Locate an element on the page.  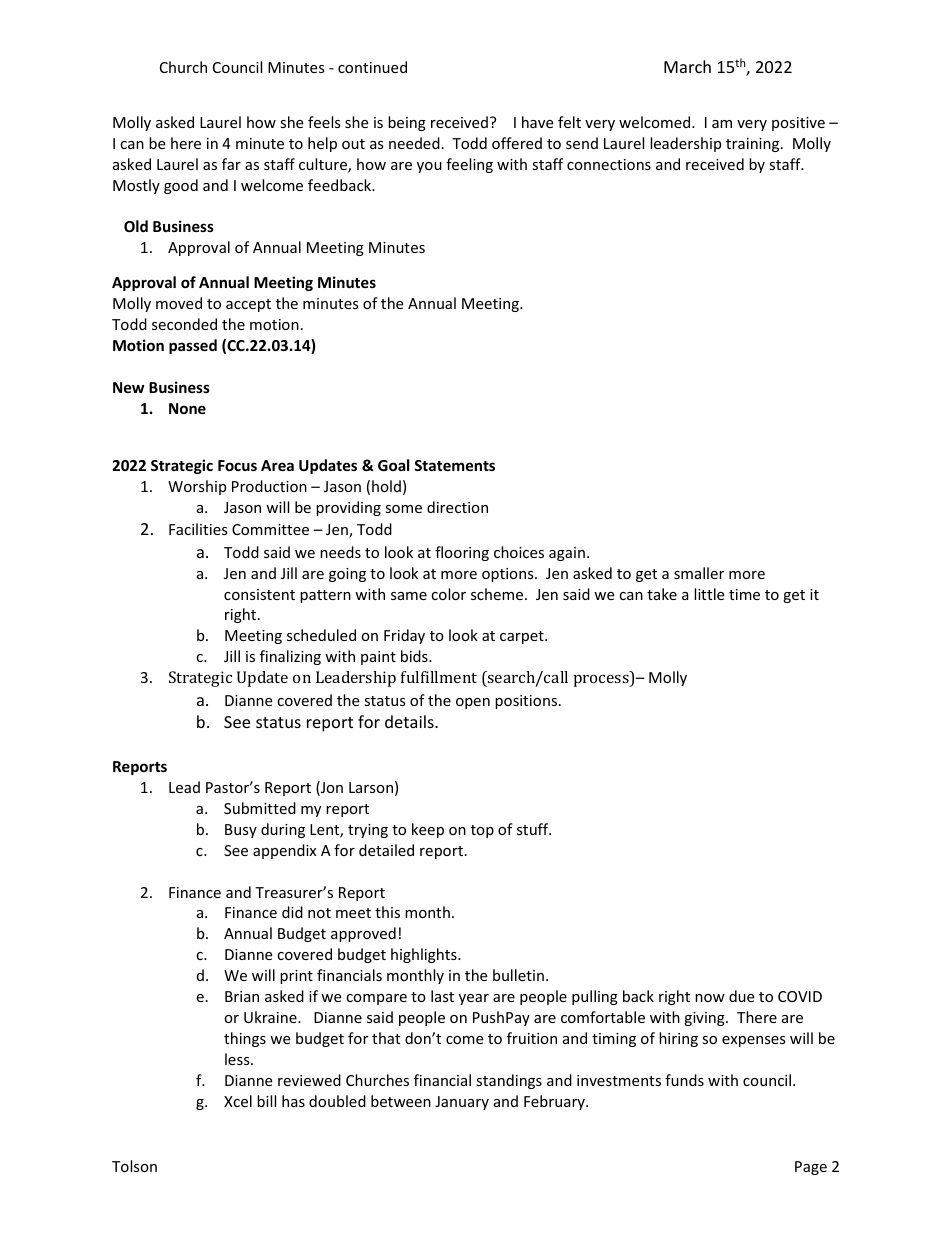
far is located at coordinates (231, 164).
